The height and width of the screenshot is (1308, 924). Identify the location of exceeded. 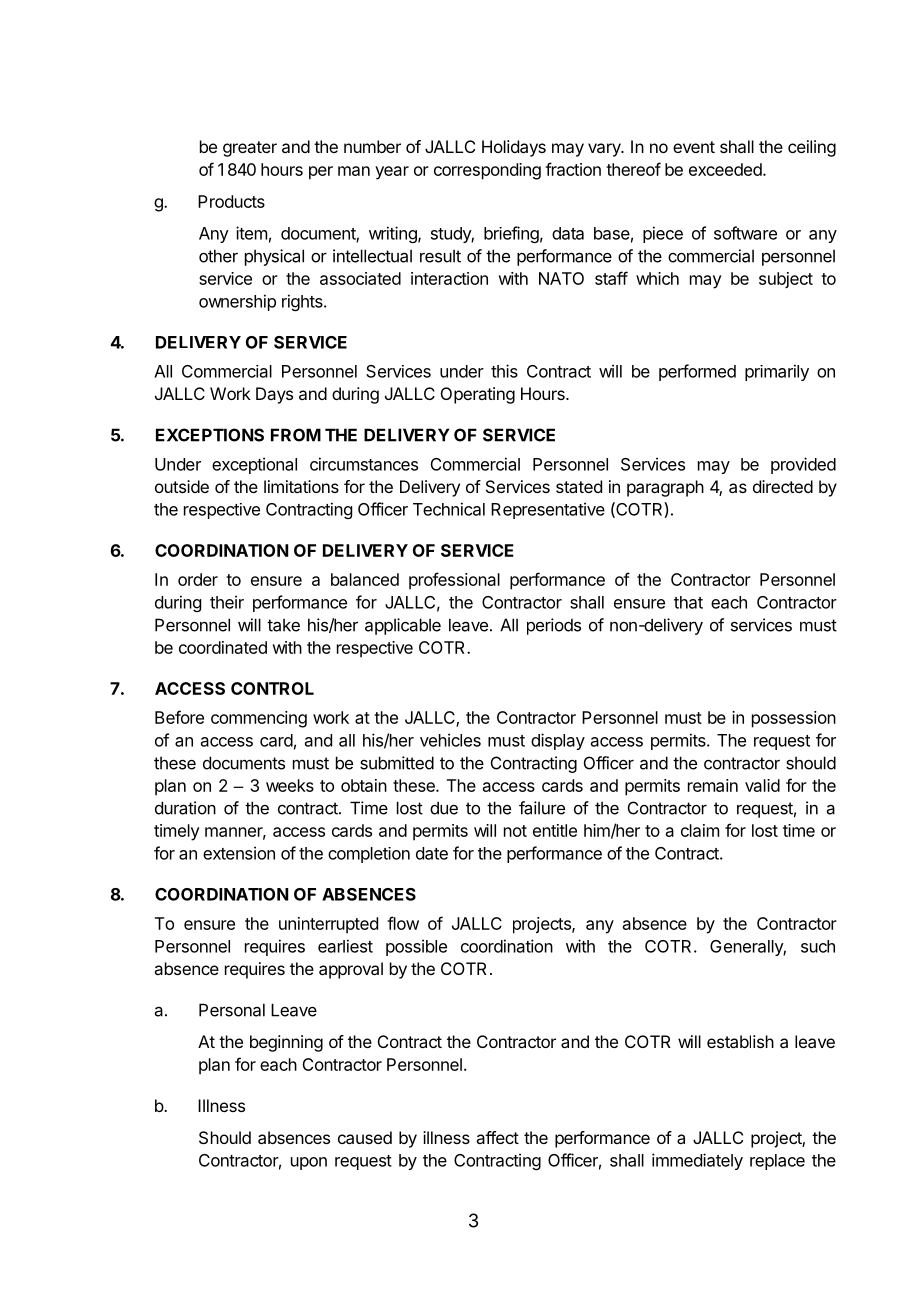
(725, 169).
